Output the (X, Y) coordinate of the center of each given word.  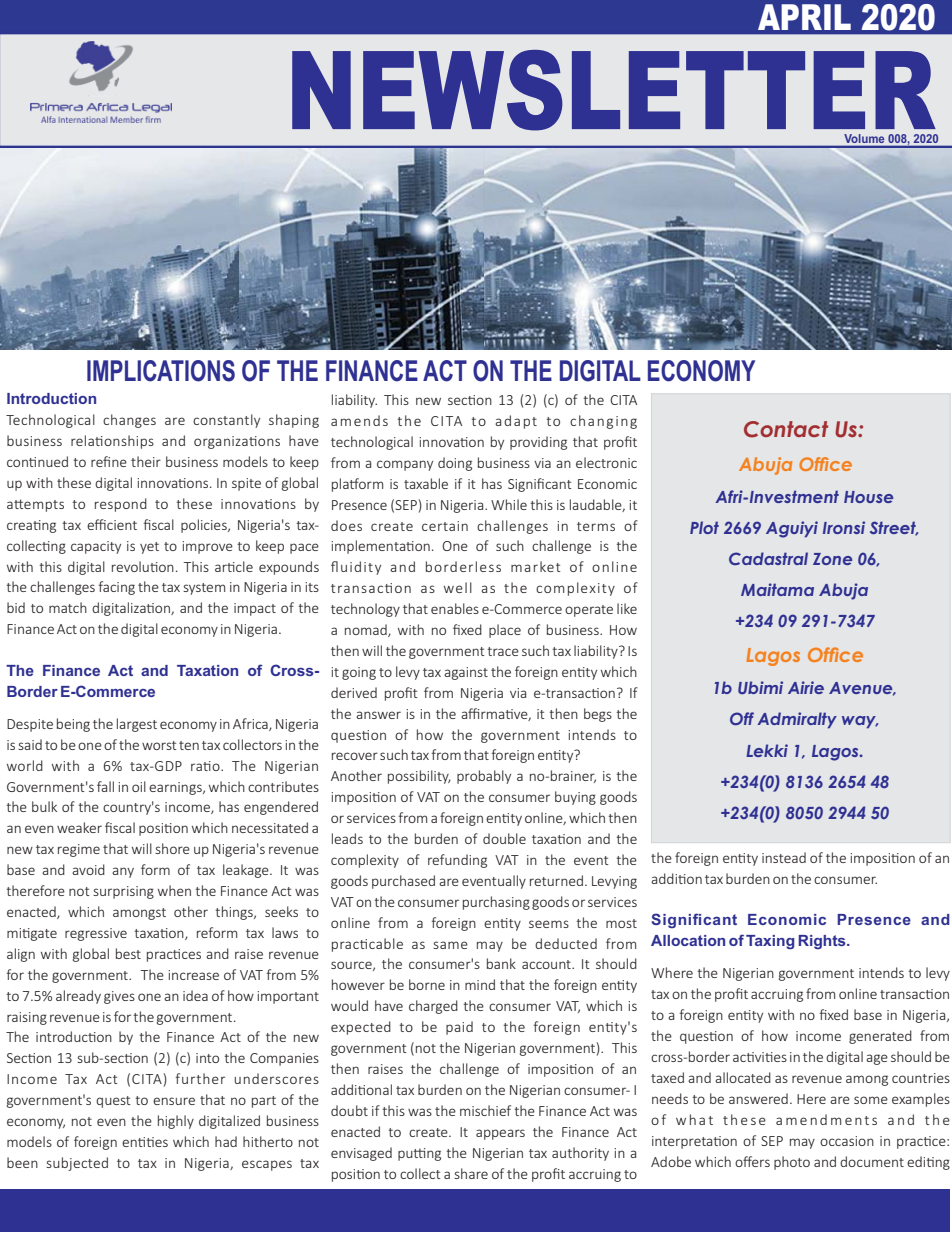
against (466, 673)
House (868, 497)
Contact (786, 429)
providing (538, 443)
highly (176, 1122)
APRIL (804, 17)
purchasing (496, 903)
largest (137, 725)
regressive (96, 934)
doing (455, 464)
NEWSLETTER (614, 90)
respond (121, 505)
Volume (864, 138)
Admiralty (797, 720)
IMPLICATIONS (161, 371)
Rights (823, 942)
